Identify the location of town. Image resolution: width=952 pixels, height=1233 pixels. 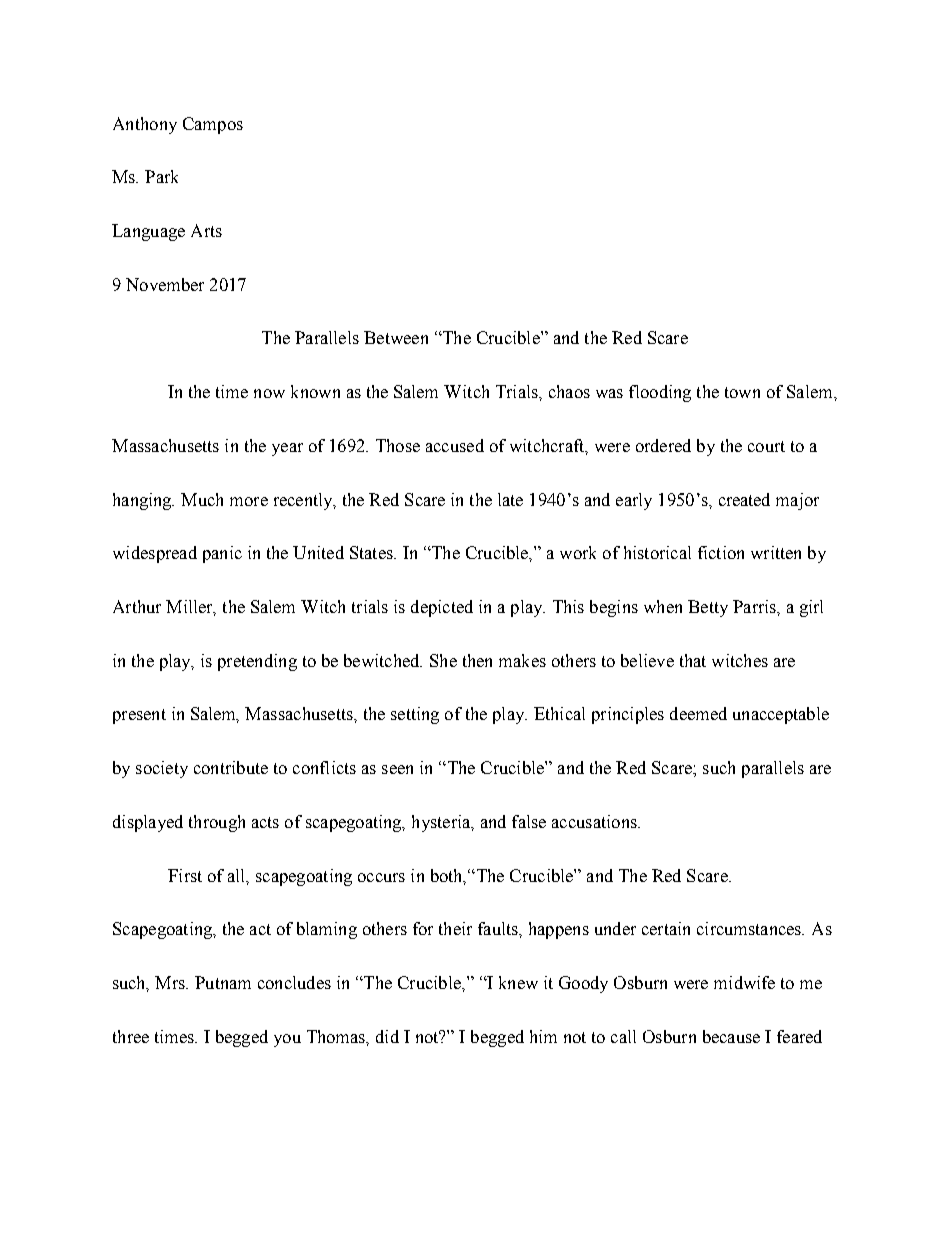
(742, 392).
